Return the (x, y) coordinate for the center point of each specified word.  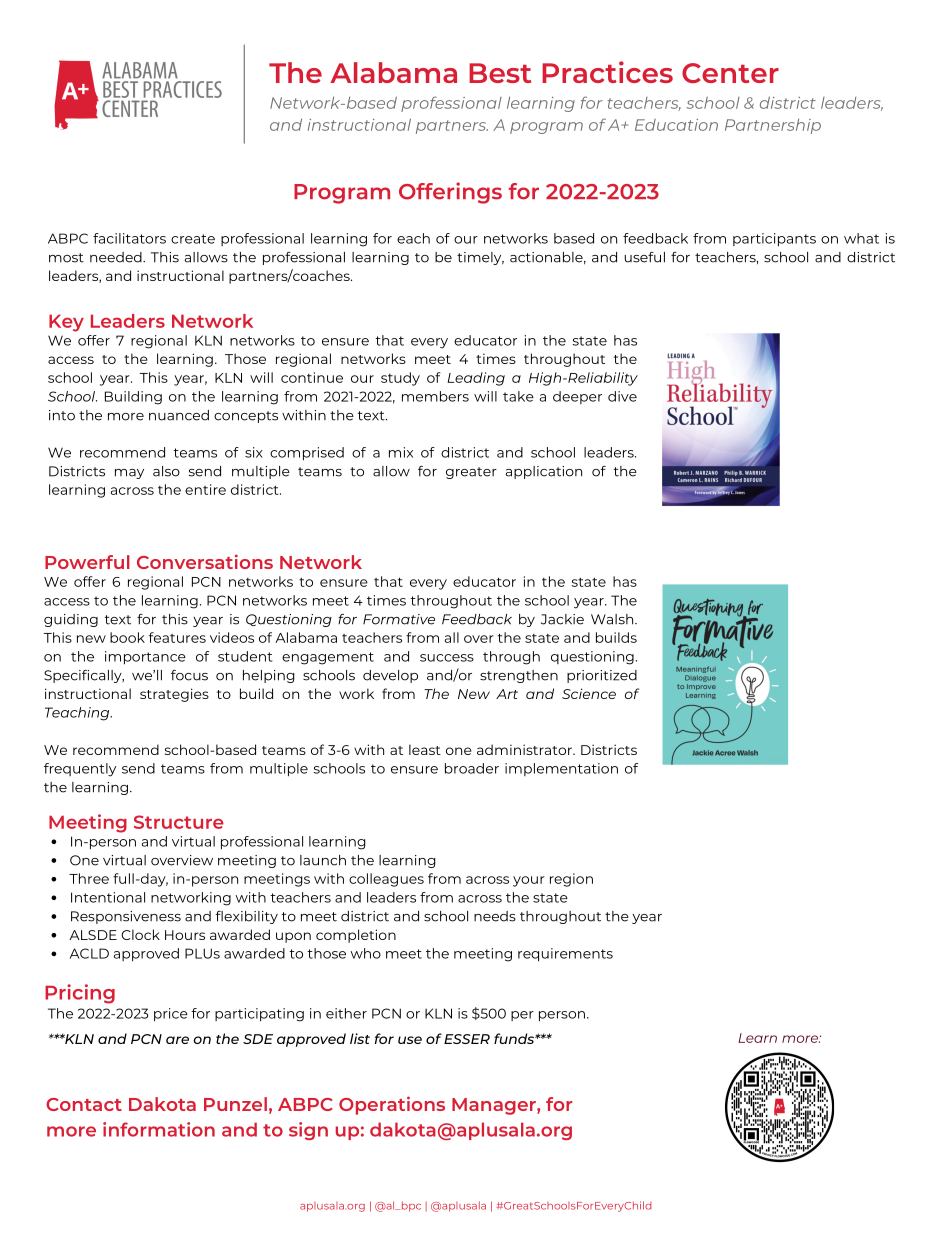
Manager (495, 1106)
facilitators (129, 238)
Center (730, 73)
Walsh (613, 619)
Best (500, 73)
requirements (565, 955)
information (159, 1129)
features (177, 637)
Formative (399, 619)
